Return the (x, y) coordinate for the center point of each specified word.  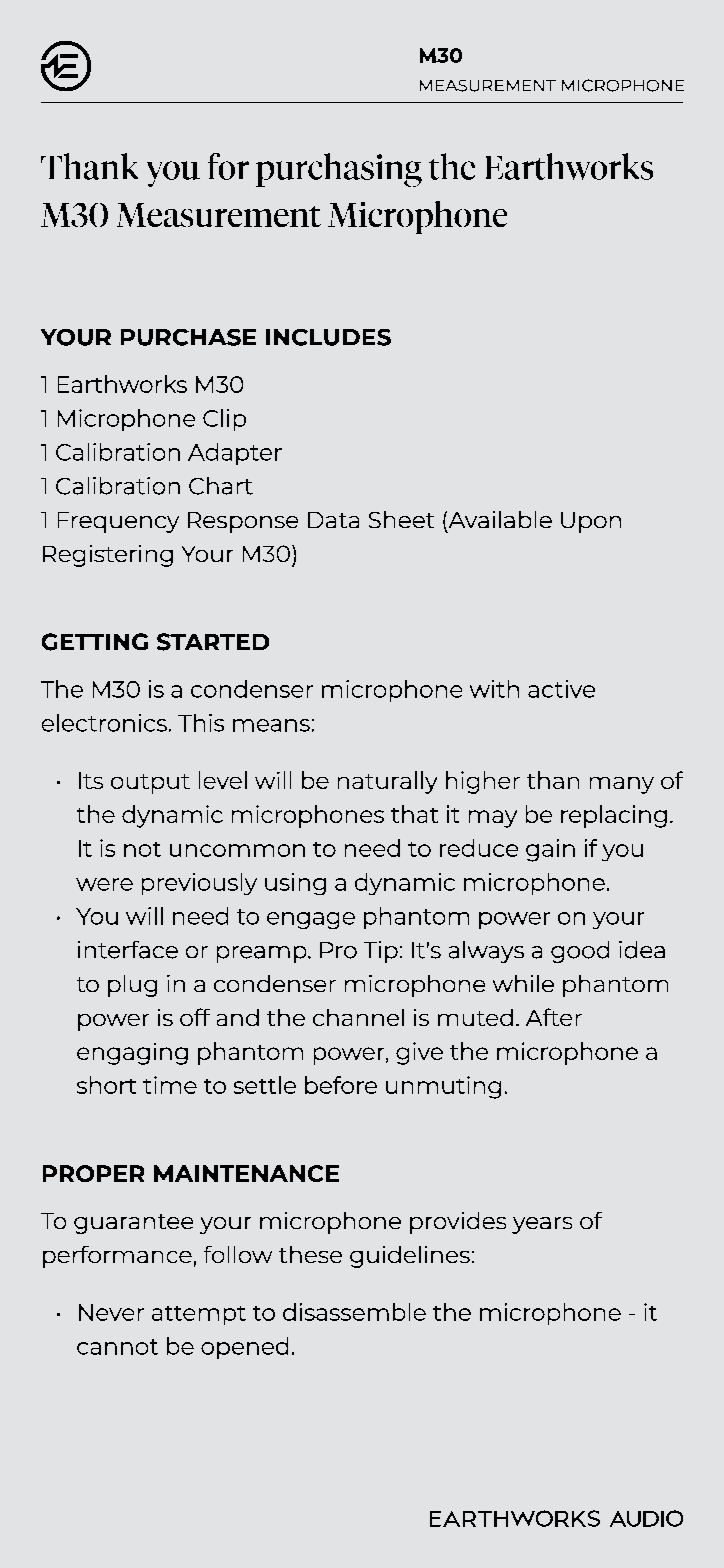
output (150, 784)
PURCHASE (188, 337)
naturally (387, 782)
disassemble (354, 1312)
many (622, 785)
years (542, 1225)
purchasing (339, 170)
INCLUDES (328, 337)
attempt (199, 1315)
